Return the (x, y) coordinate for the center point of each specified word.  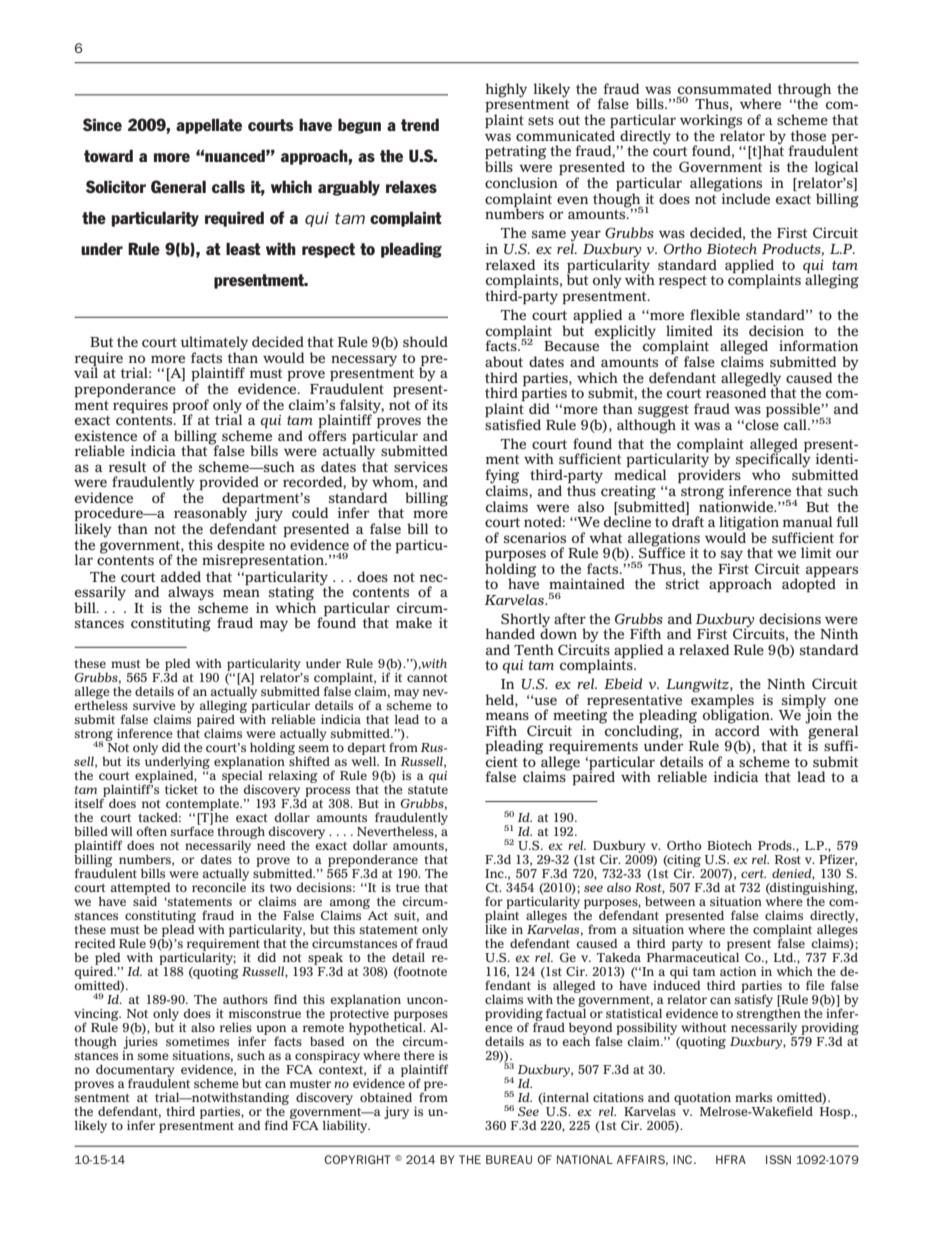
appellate (209, 126)
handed (510, 633)
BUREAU (509, 1159)
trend (420, 124)
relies (236, 1027)
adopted (809, 584)
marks (753, 1097)
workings (711, 122)
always (191, 594)
